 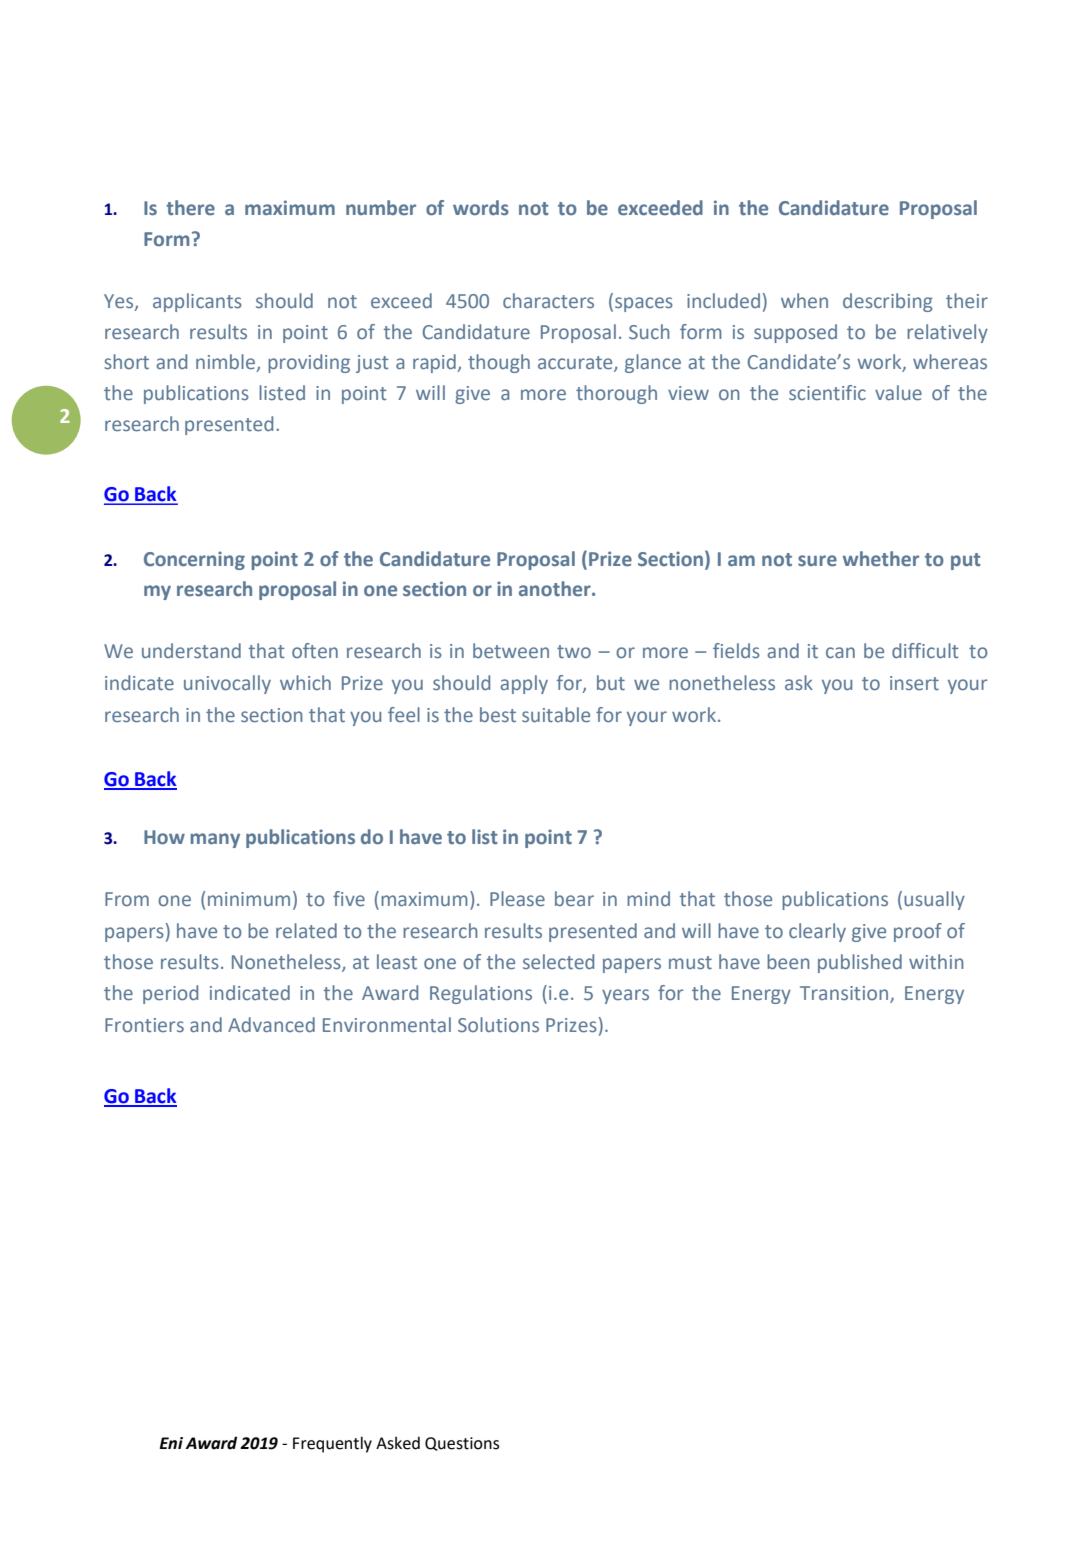 I want to click on Questions, so click(x=462, y=1444).
